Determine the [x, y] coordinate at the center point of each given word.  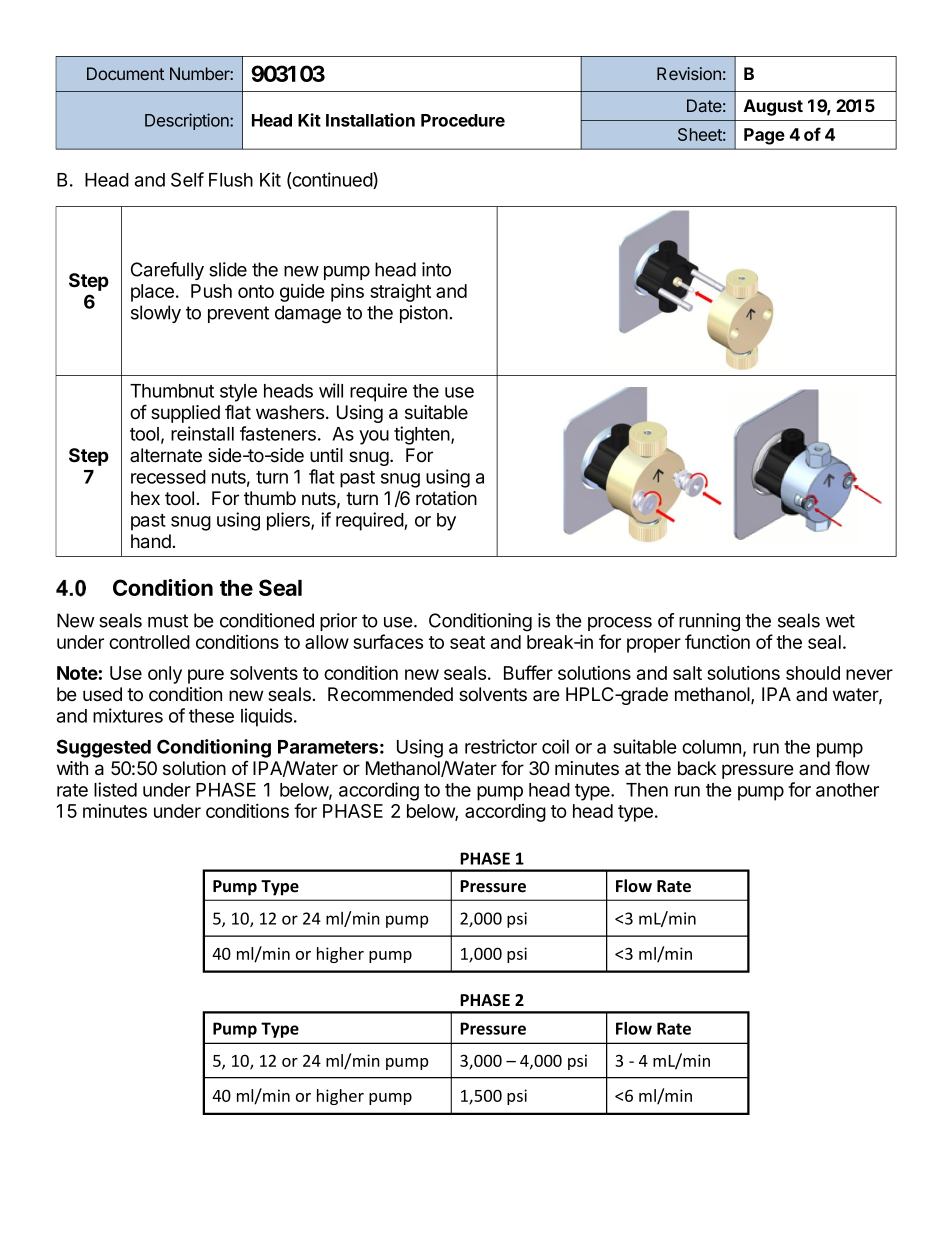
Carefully [167, 271]
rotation [446, 498]
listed [115, 789]
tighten [423, 435]
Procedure [463, 120]
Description [188, 121]
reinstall [202, 433]
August [773, 107]
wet [840, 621]
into [436, 269]
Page [764, 136]
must [168, 621]
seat [467, 642]
